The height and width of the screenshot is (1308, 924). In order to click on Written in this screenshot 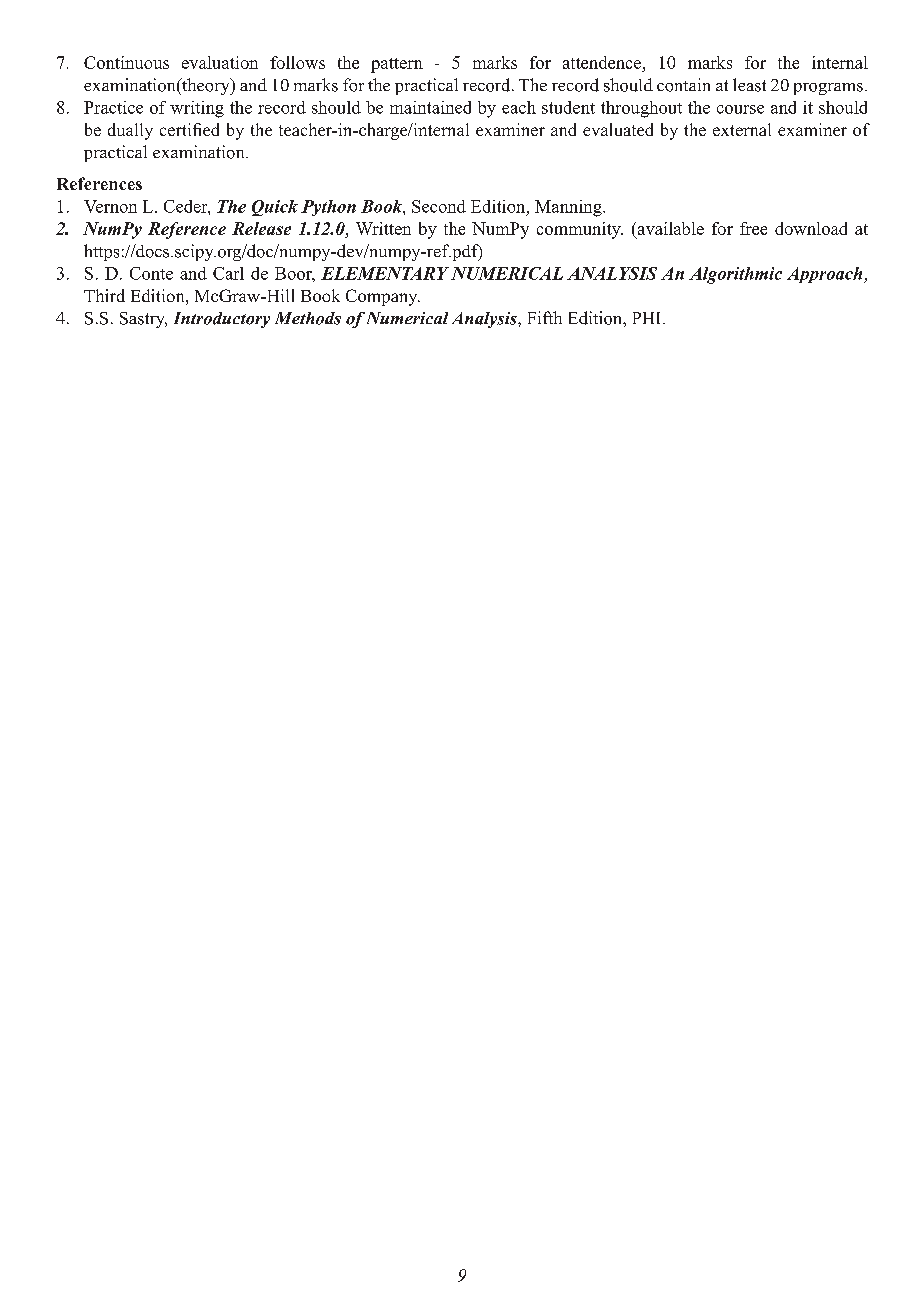, I will do `click(383, 228)`.
